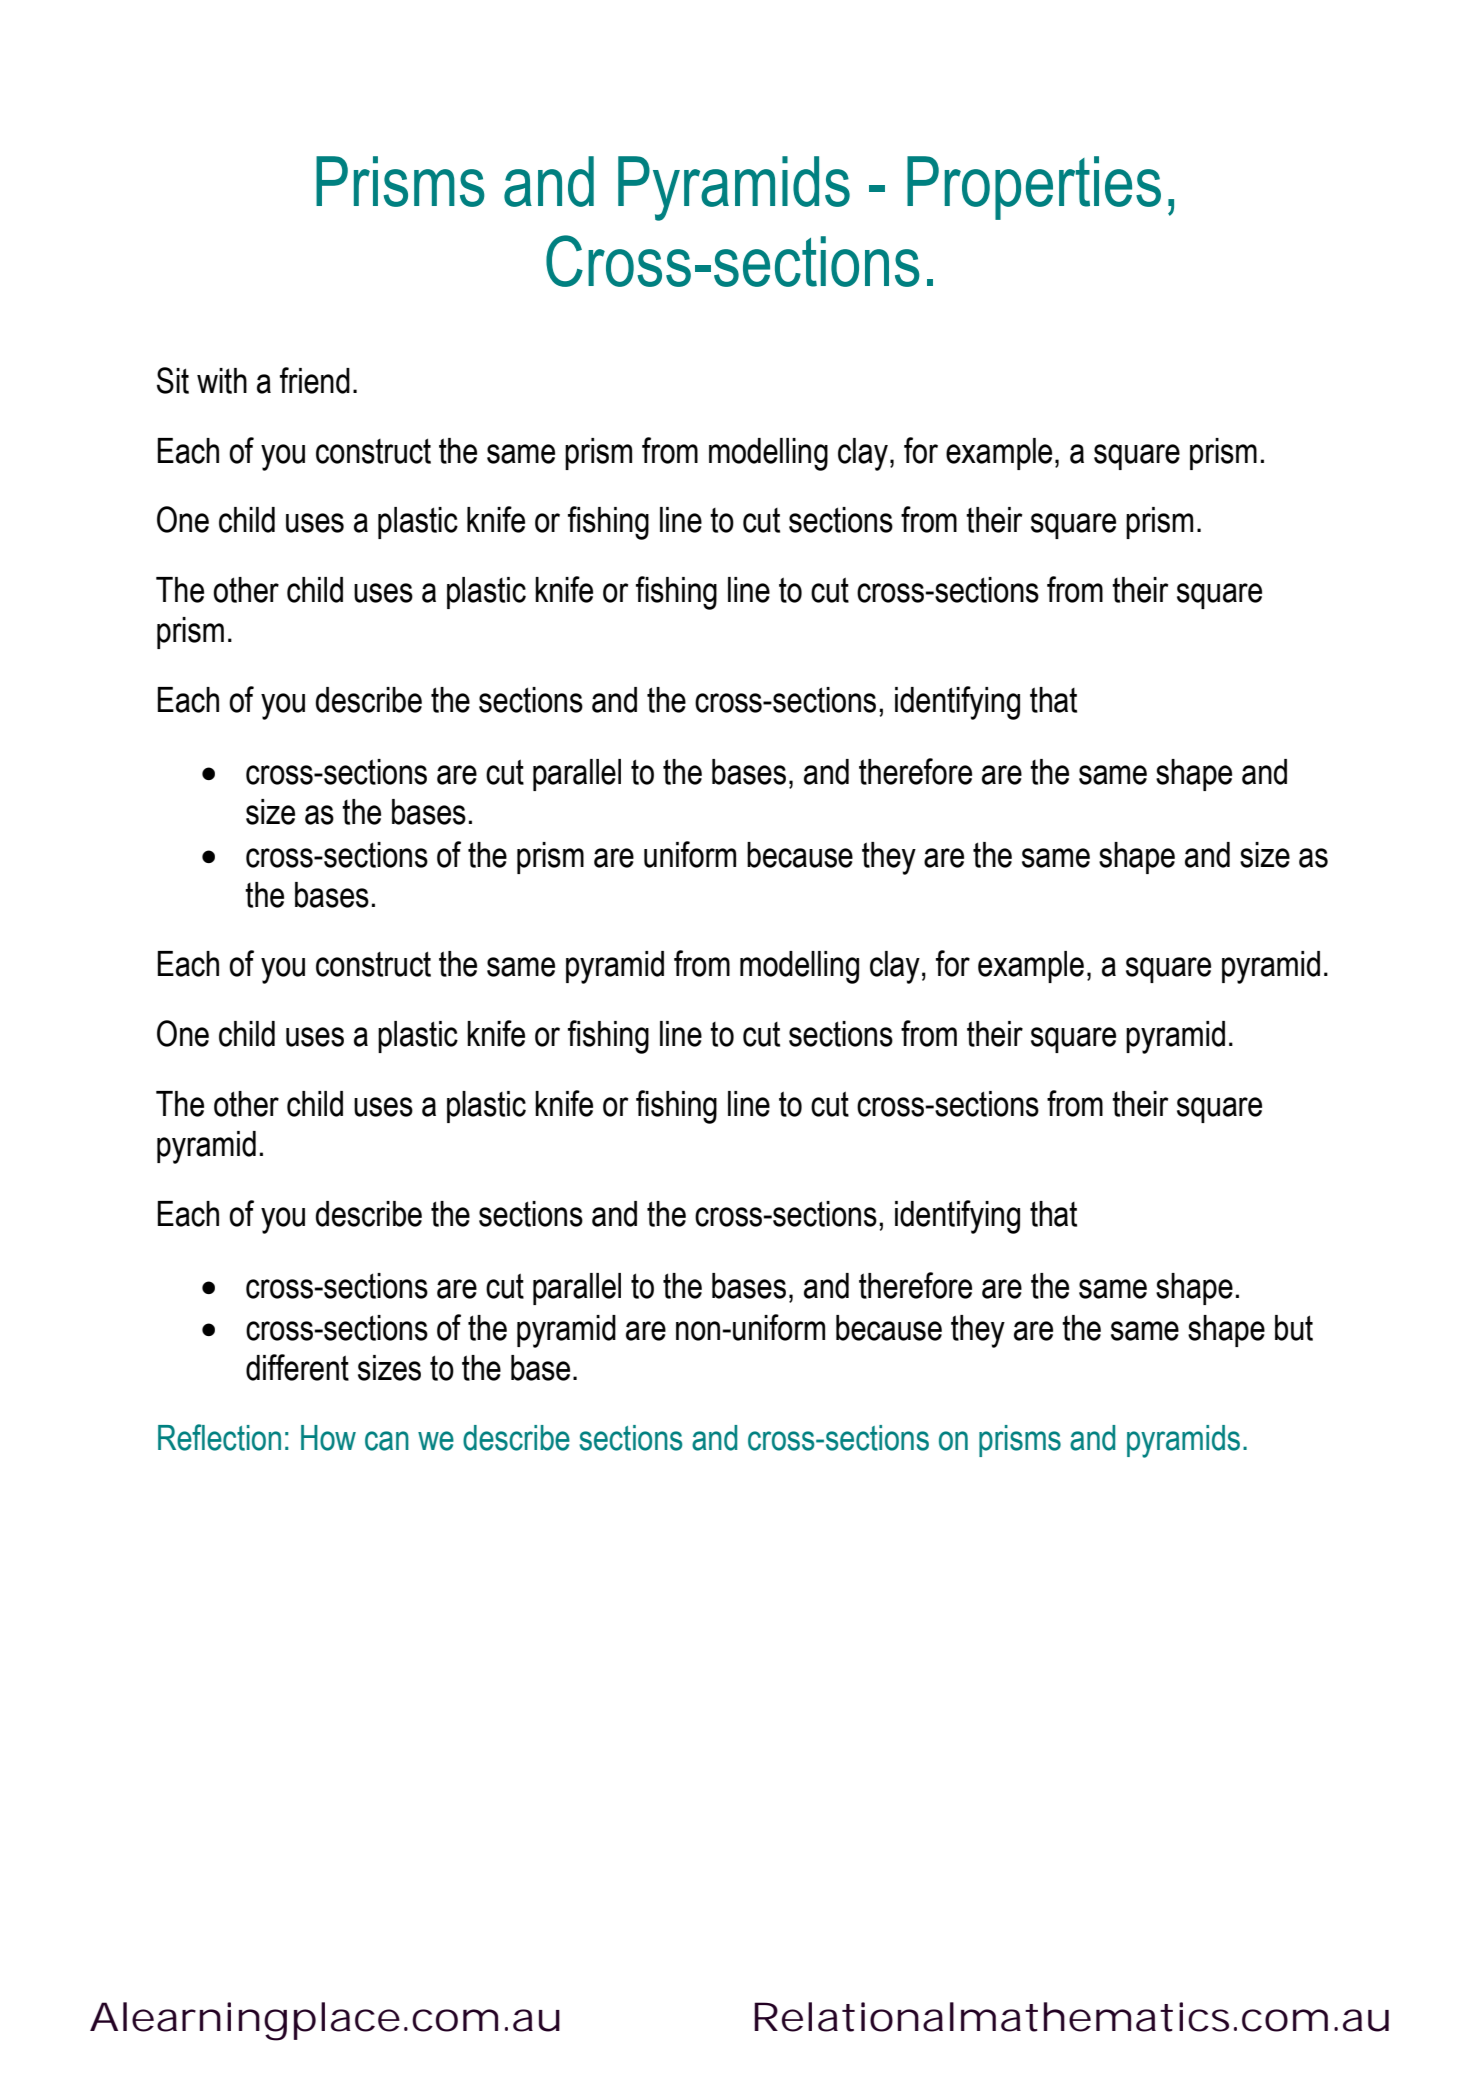  What do you see at coordinates (222, 381) in the document?
I see `with` at bounding box center [222, 381].
